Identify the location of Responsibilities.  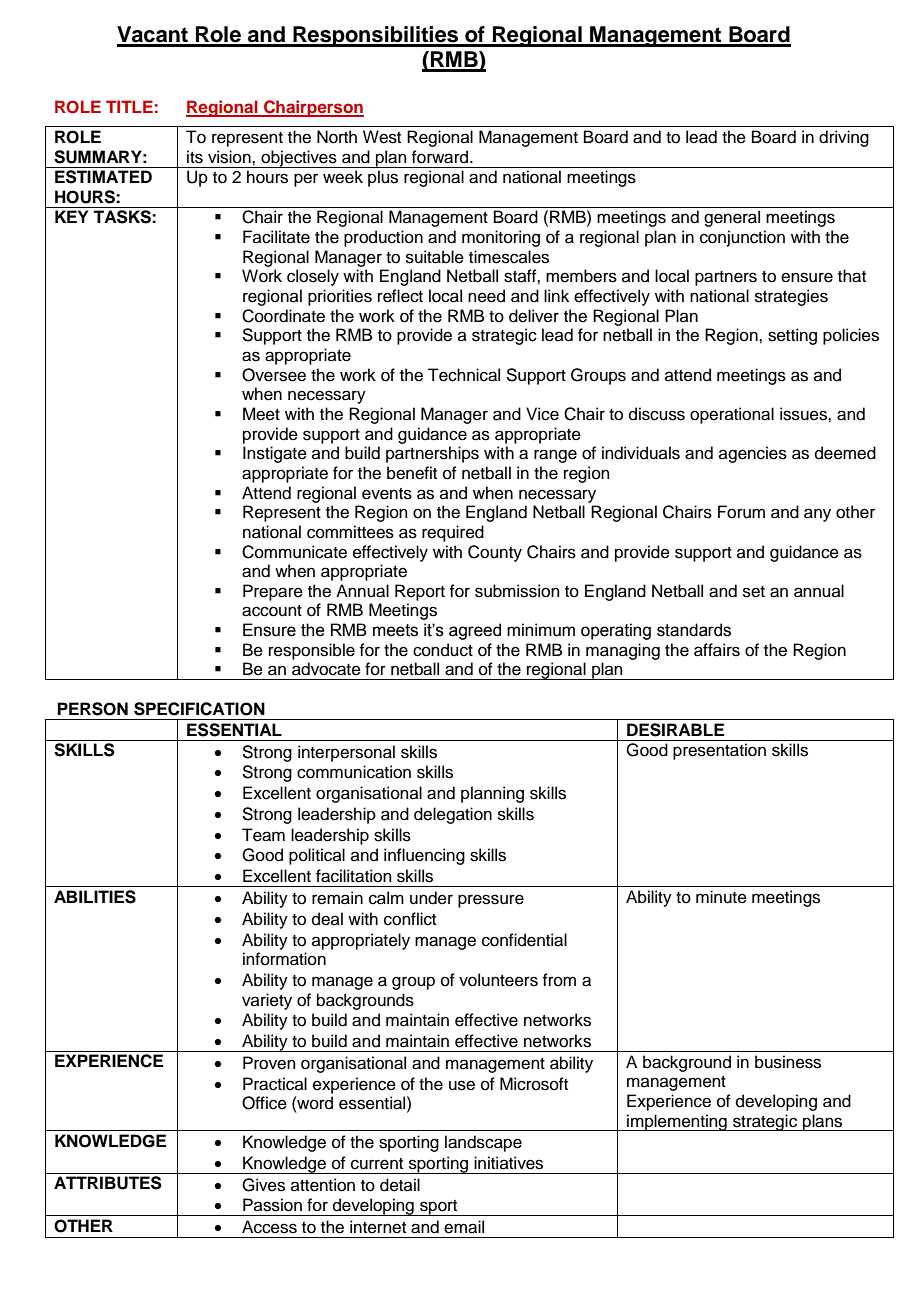
(376, 36).
